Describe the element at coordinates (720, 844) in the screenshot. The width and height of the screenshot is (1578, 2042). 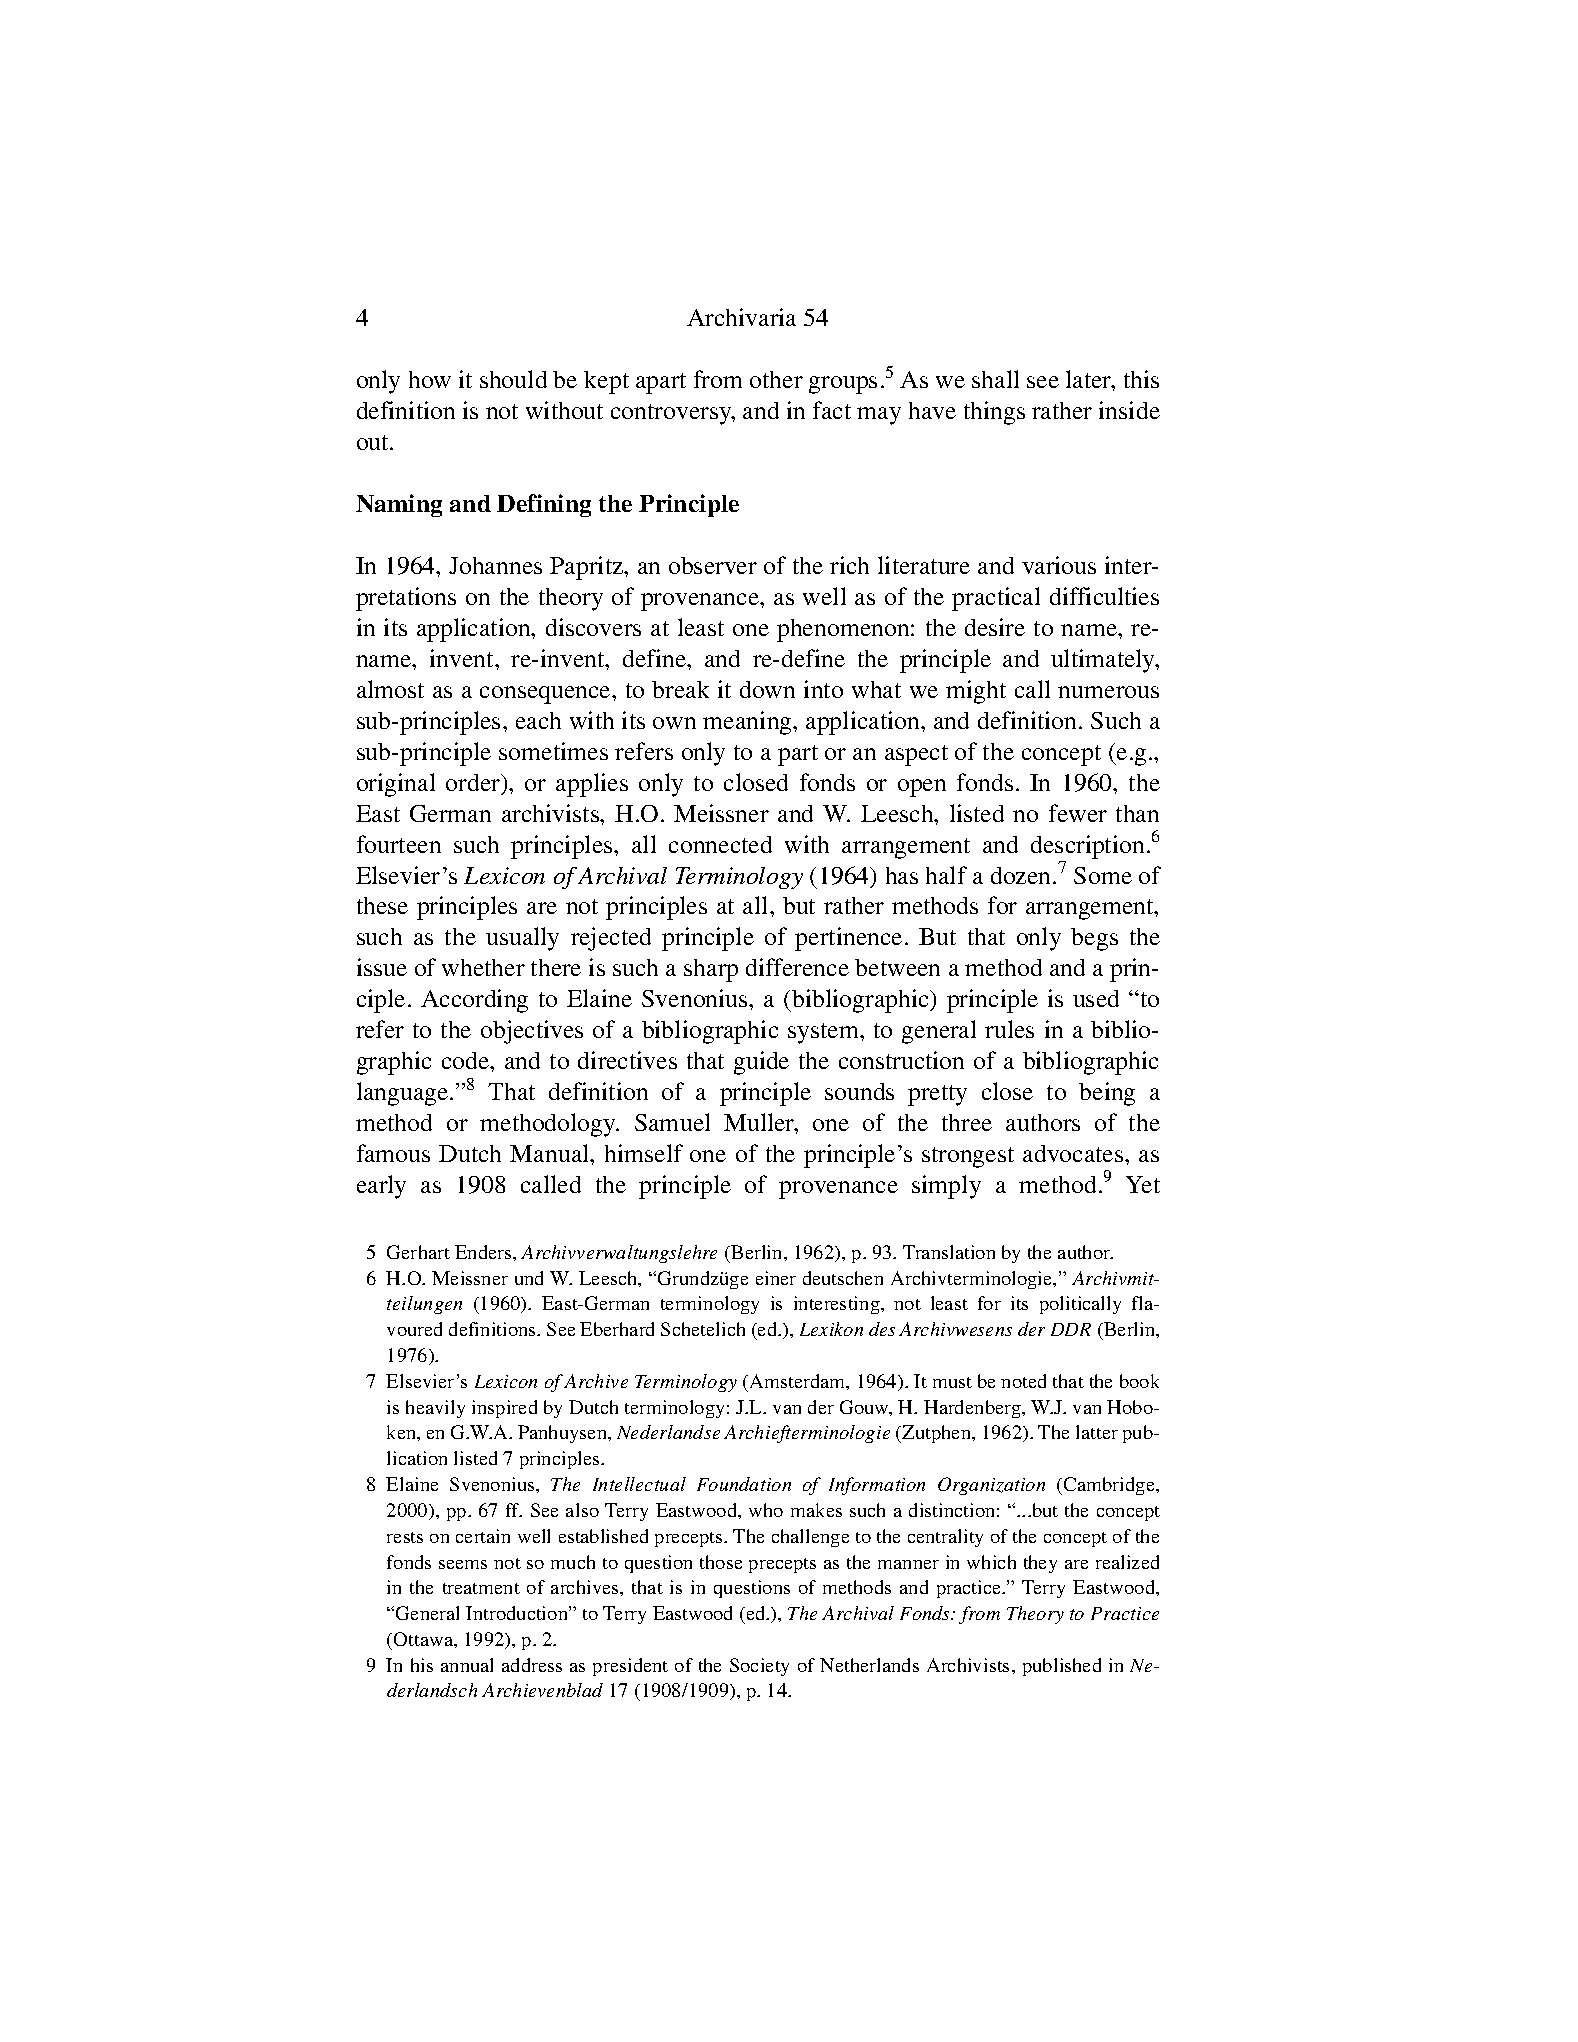
I see `connected` at that location.
